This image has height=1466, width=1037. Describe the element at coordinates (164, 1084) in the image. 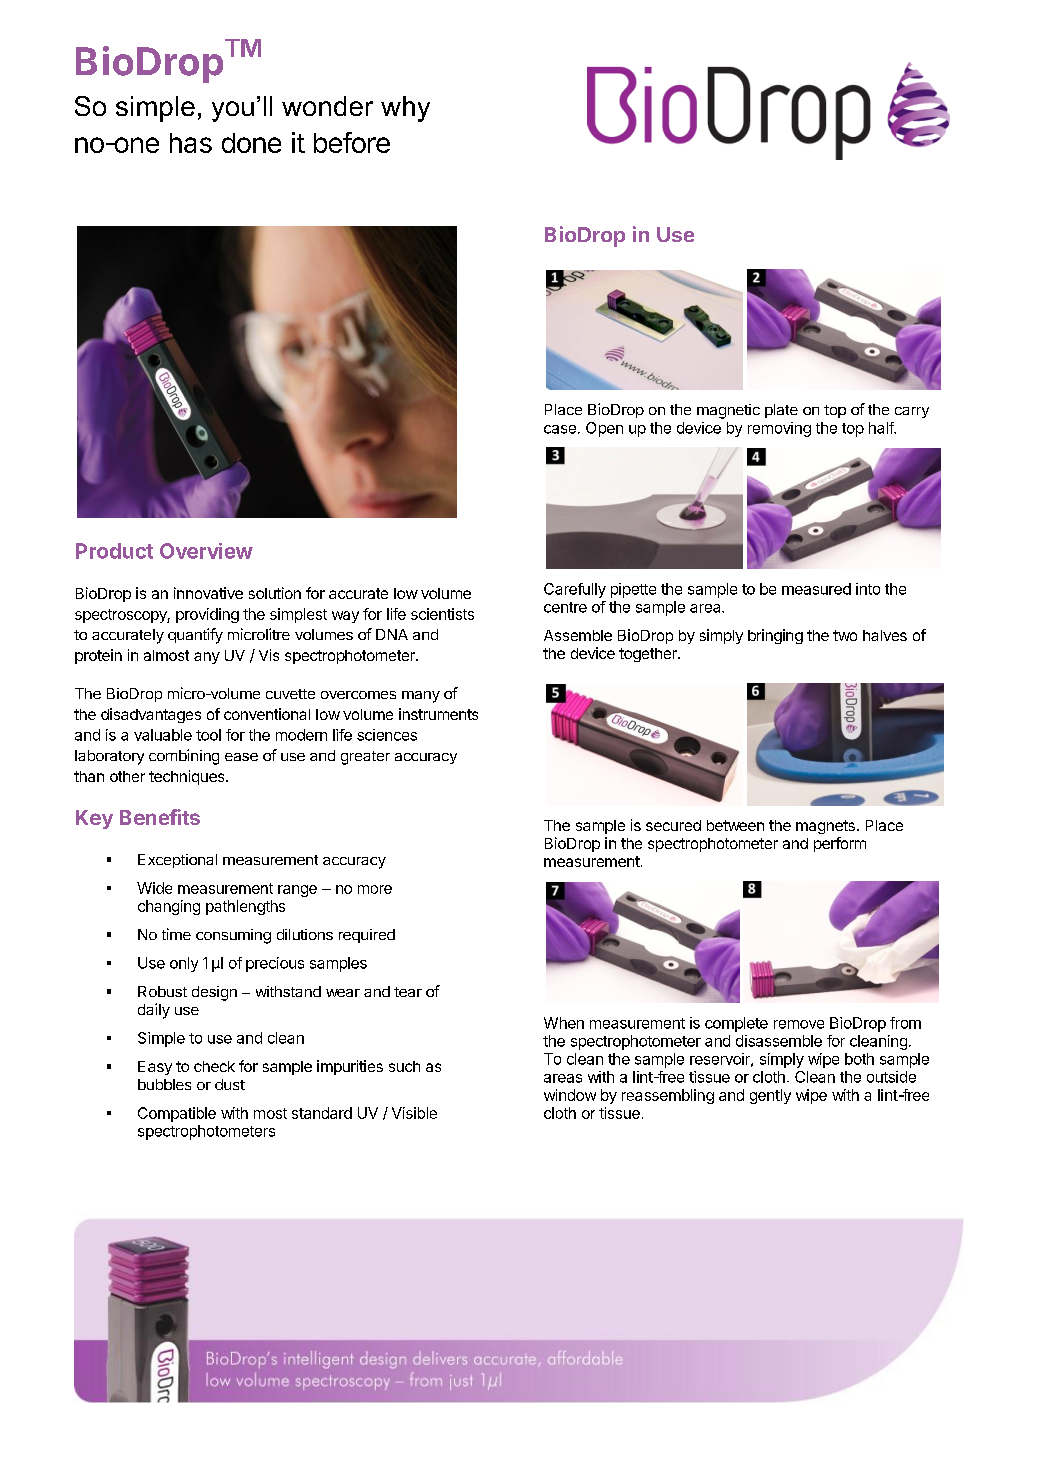

I see `bubbles` at that location.
